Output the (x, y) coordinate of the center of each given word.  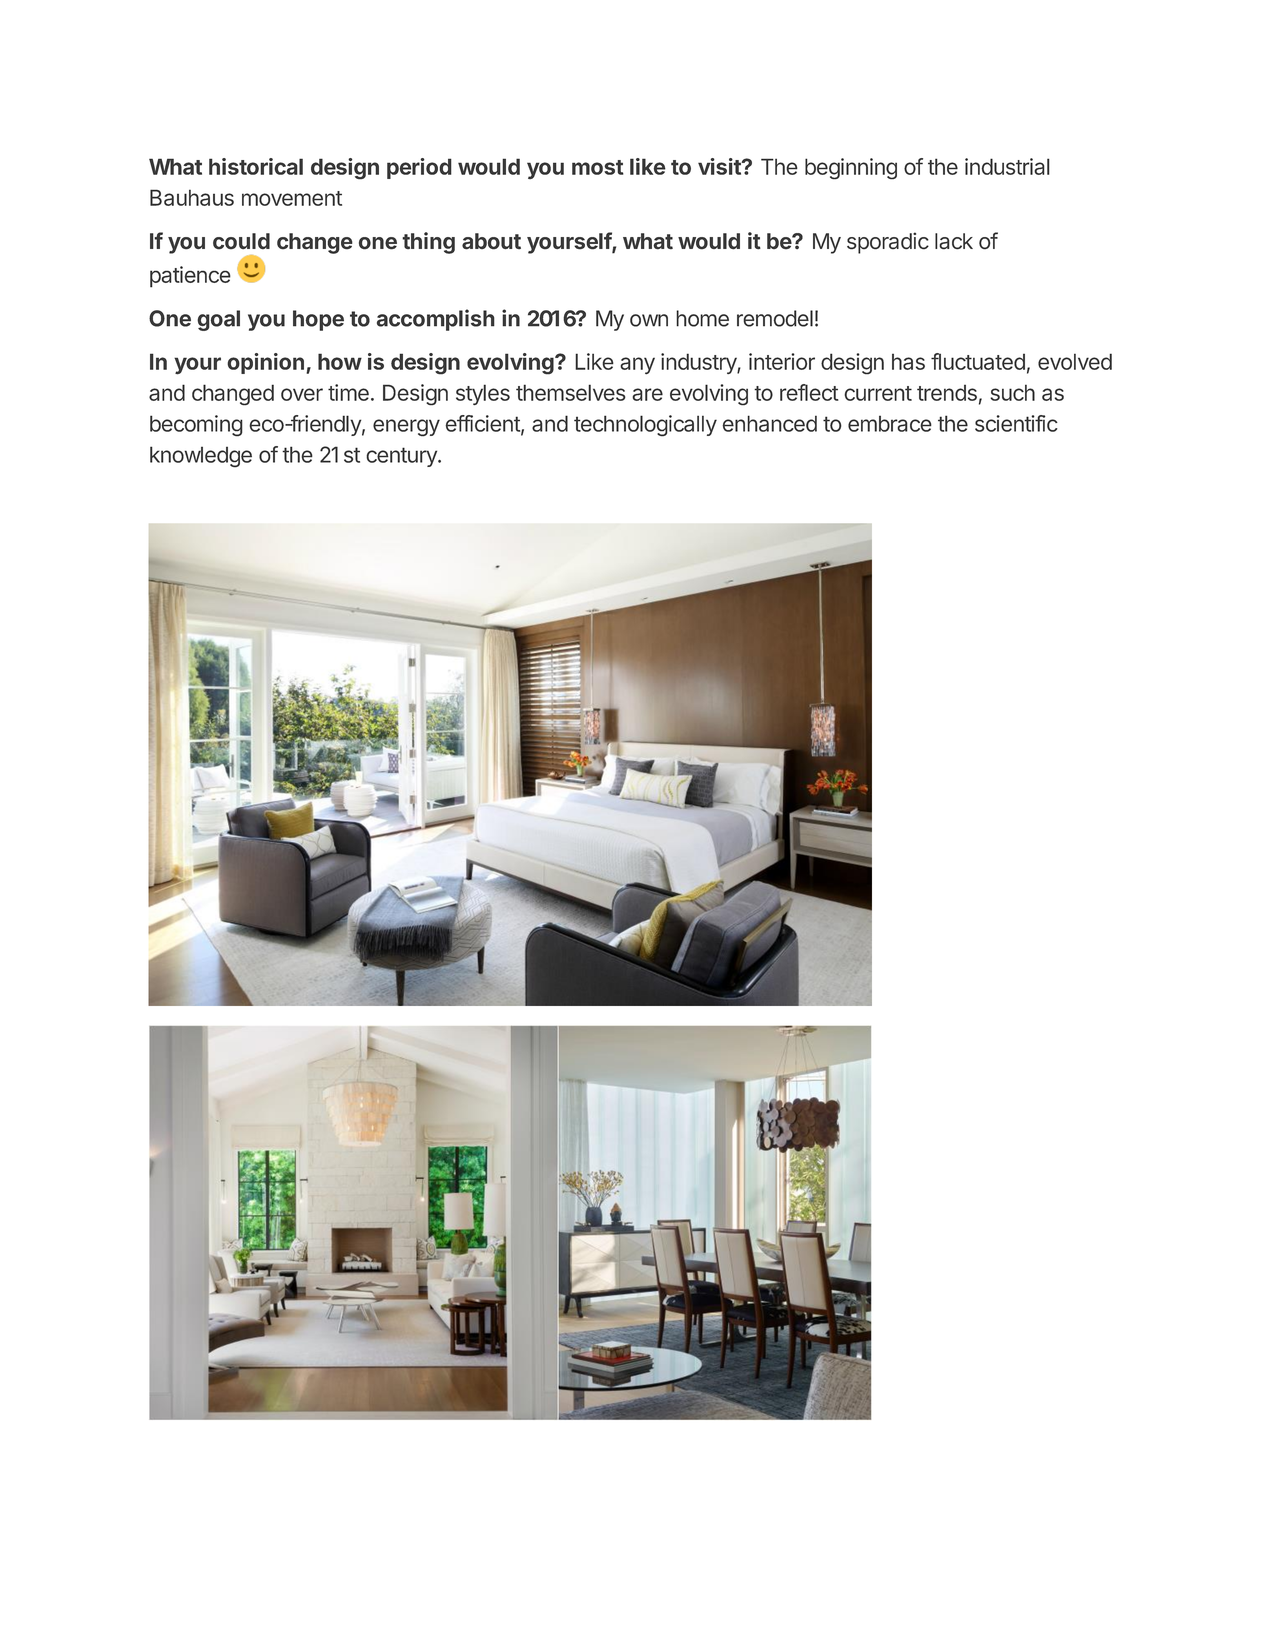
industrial (1007, 166)
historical (256, 166)
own (649, 320)
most (598, 167)
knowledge (201, 457)
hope (318, 320)
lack (954, 241)
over (302, 394)
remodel (775, 318)
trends (947, 393)
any (637, 365)
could (241, 241)
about (491, 241)
